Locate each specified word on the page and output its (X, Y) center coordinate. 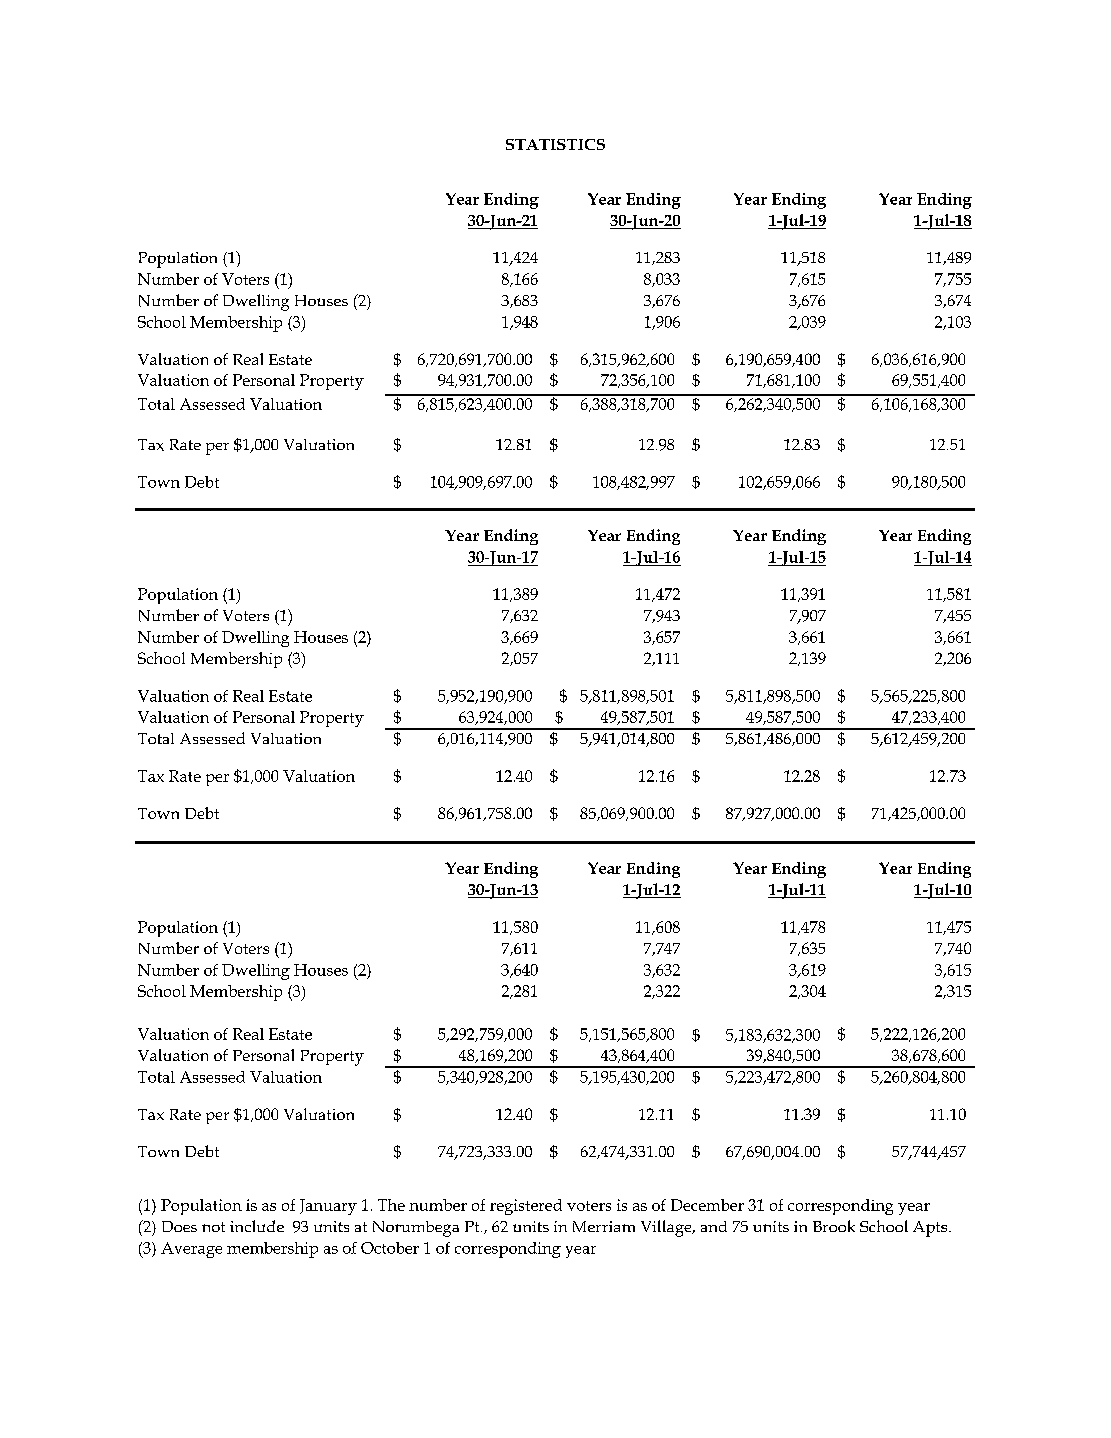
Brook (834, 1226)
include (257, 1226)
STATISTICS (555, 144)
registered (526, 1207)
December (707, 1205)
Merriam (604, 1226)
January (328, 1207)
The (391, 1205)
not (213, 1227)
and (714, 1226)
